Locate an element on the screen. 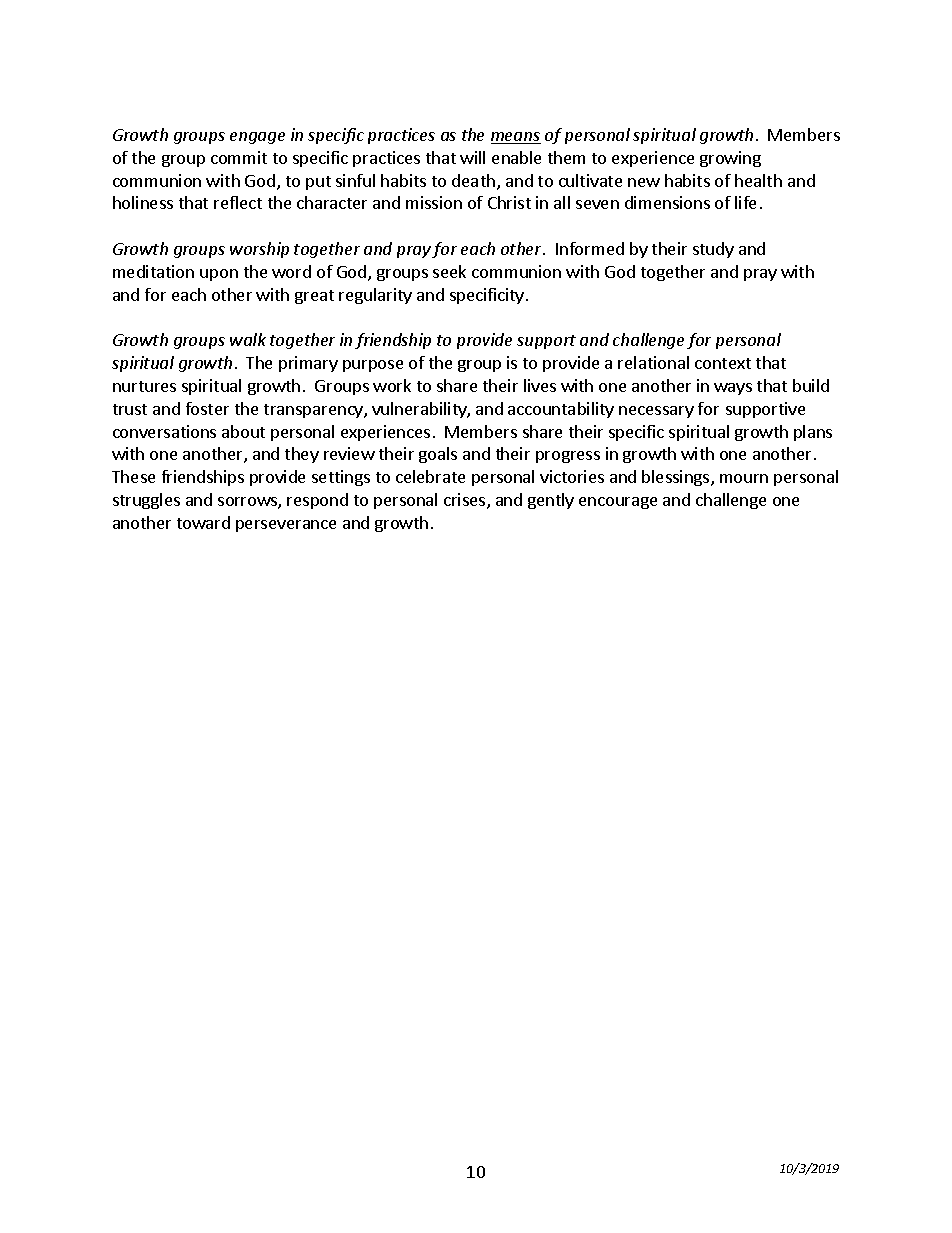 The width and height of the screenshot is (952, 1233). necessary is located at coordinates (656, 412).
